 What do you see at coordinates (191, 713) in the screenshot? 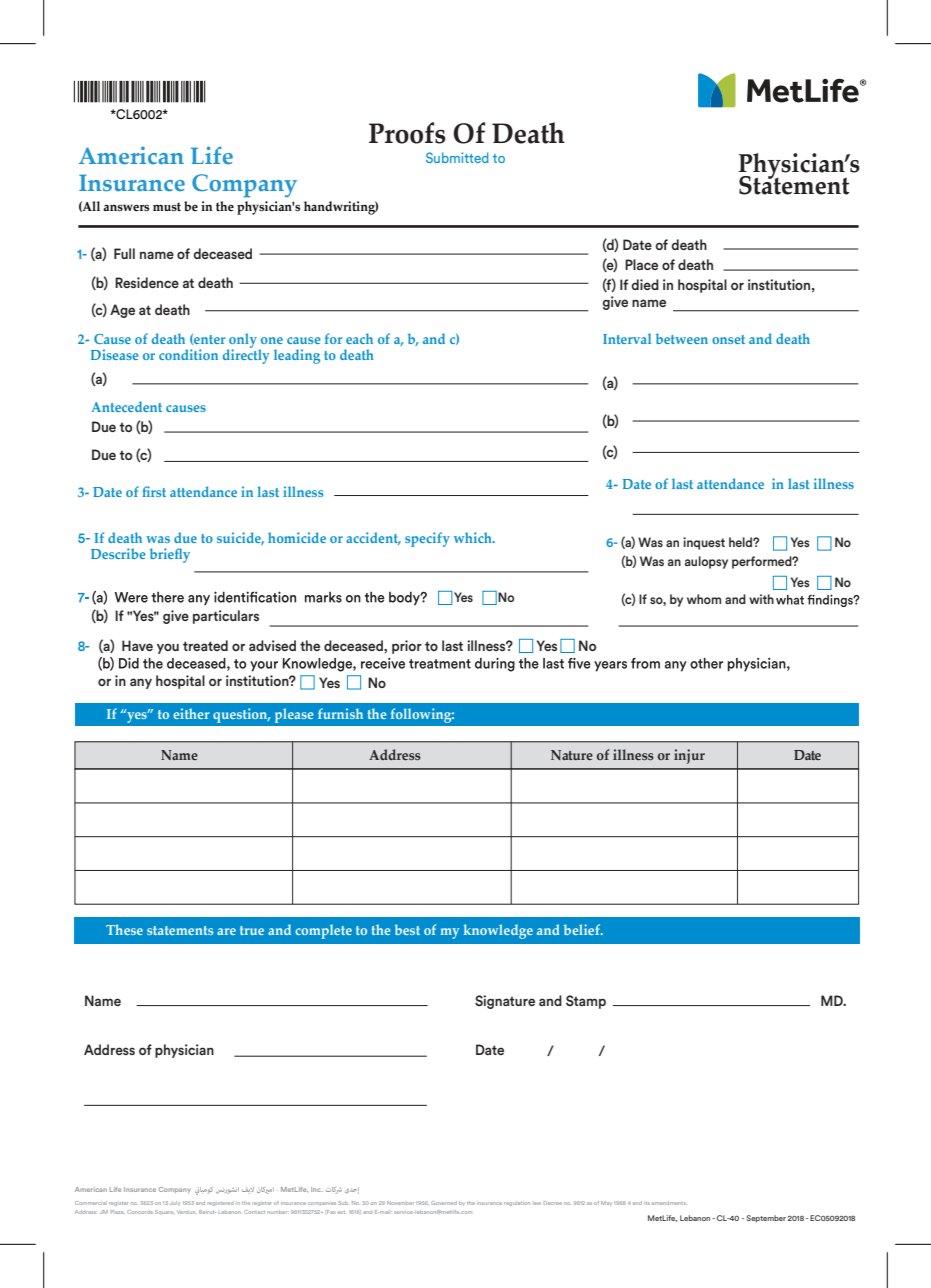
I see `either` at bounding box center [191, 713].
